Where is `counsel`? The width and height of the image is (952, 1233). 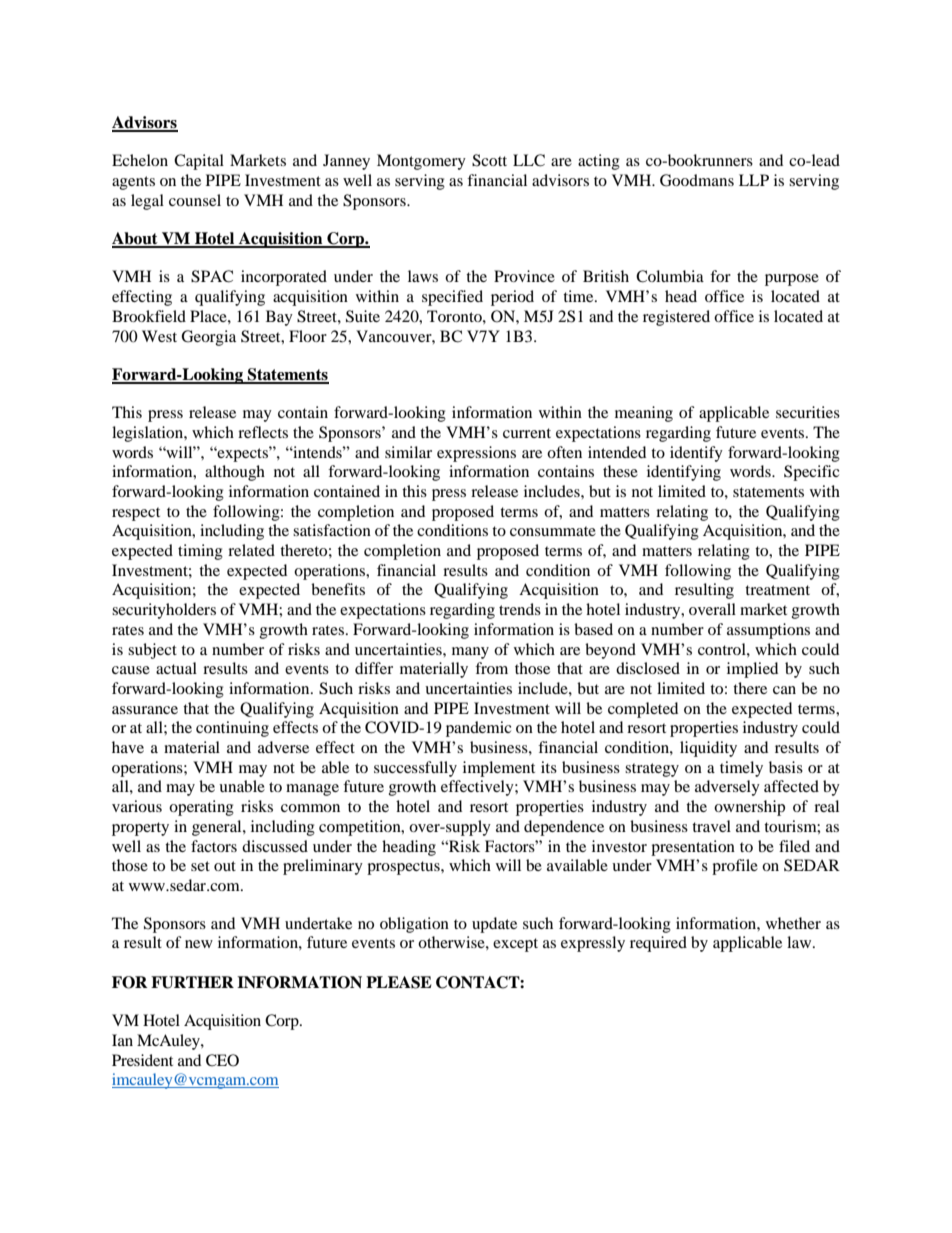 counsel is located at coordinates (195, 200).
